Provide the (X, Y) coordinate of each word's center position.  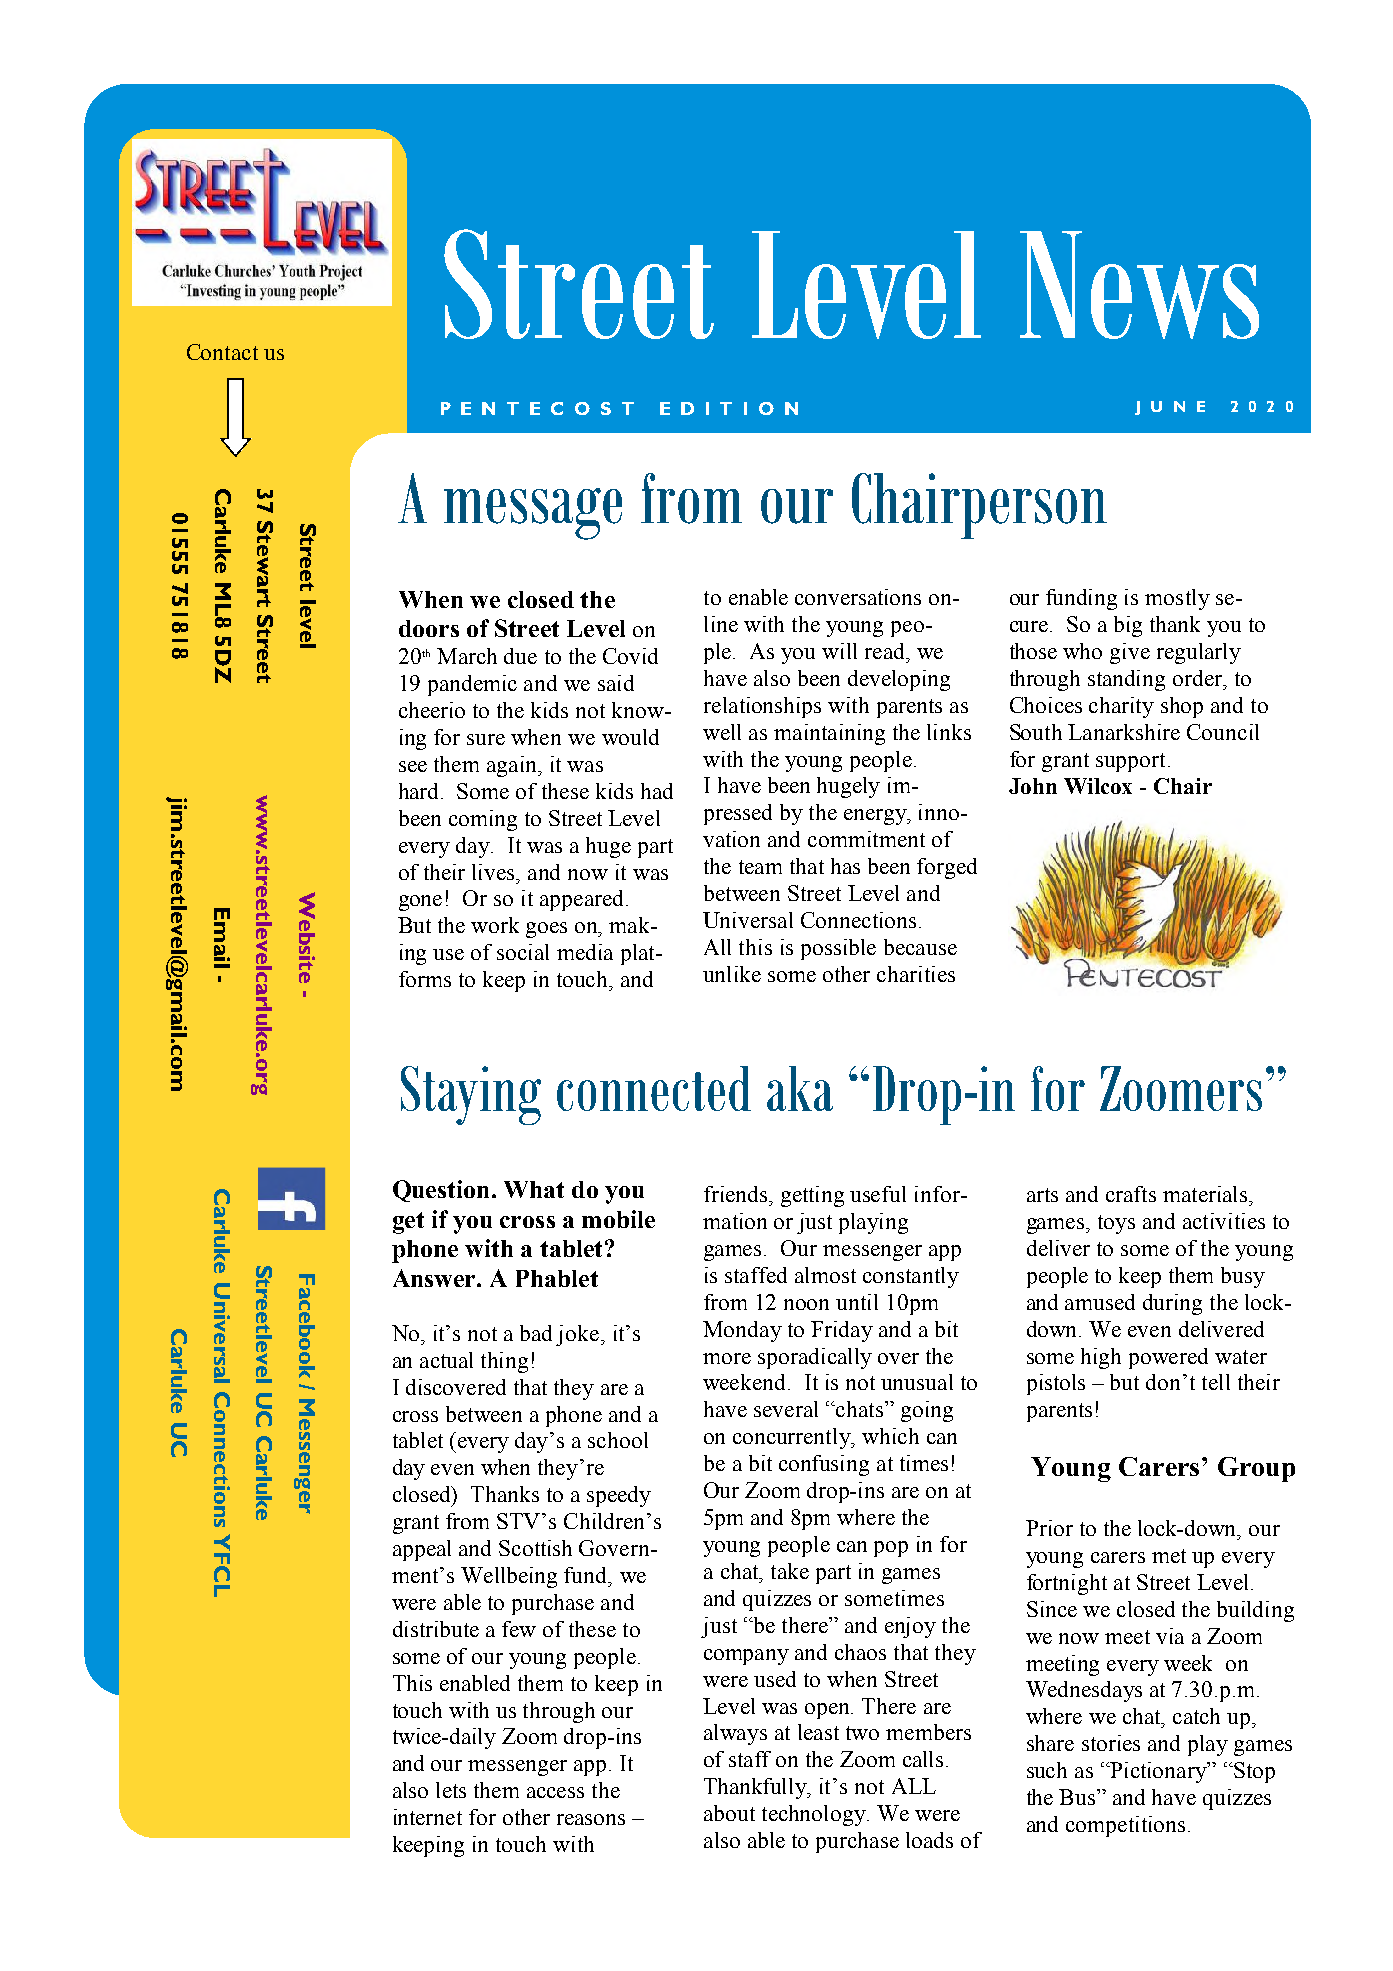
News (1139, 285)
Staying (471, 1095)
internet (428, 1817)
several (786, 1409)
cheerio (432, 710)
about (729, 1813)
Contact (222, 352)
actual (446, 1360)
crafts (1131, 1194)
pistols (1056, 1384)
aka (800, 1088)
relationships (762, 707)
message (533, 514)
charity (1121, 707)
